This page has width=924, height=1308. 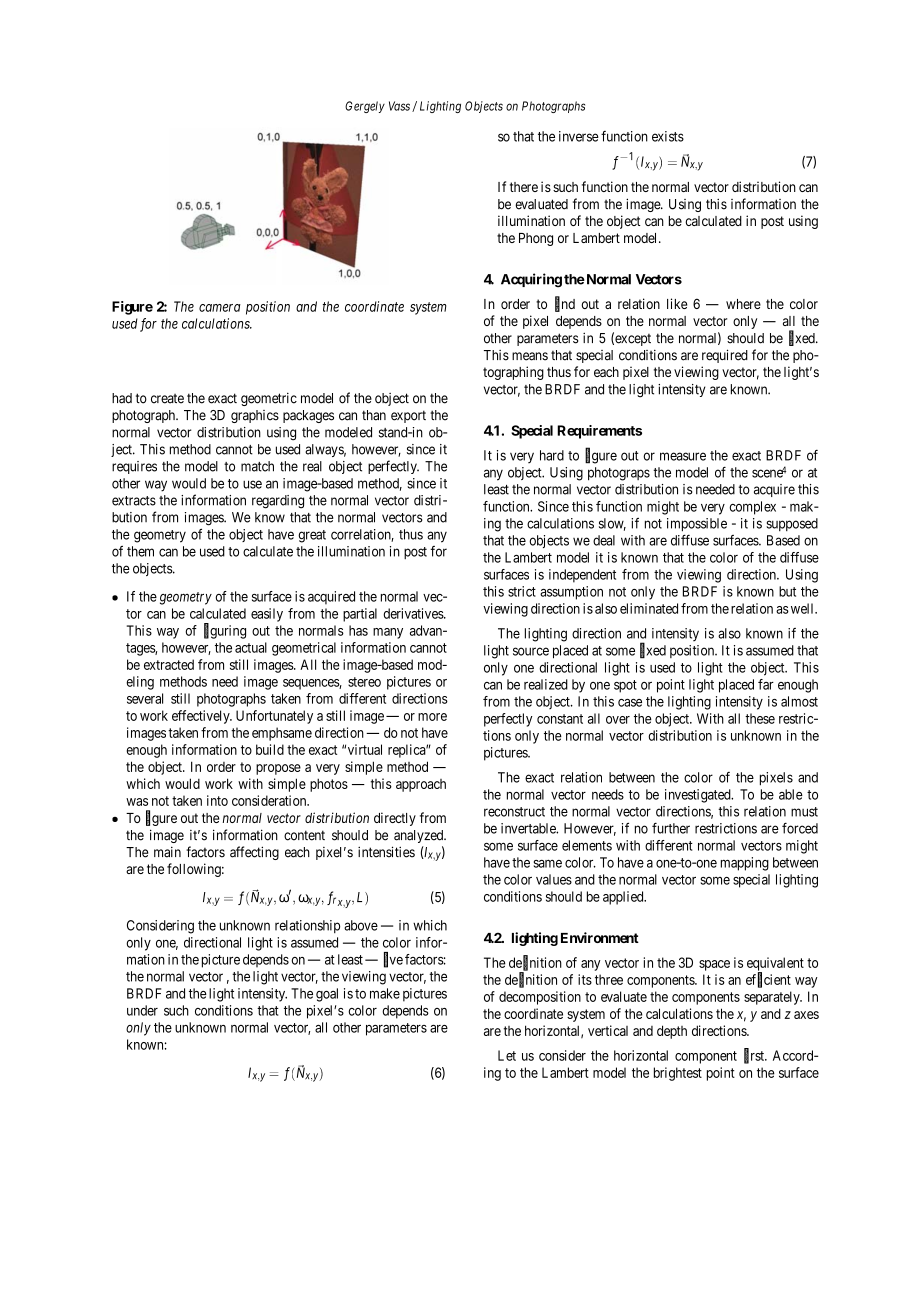 I want to click on under, so click(x=142, y=1010).
